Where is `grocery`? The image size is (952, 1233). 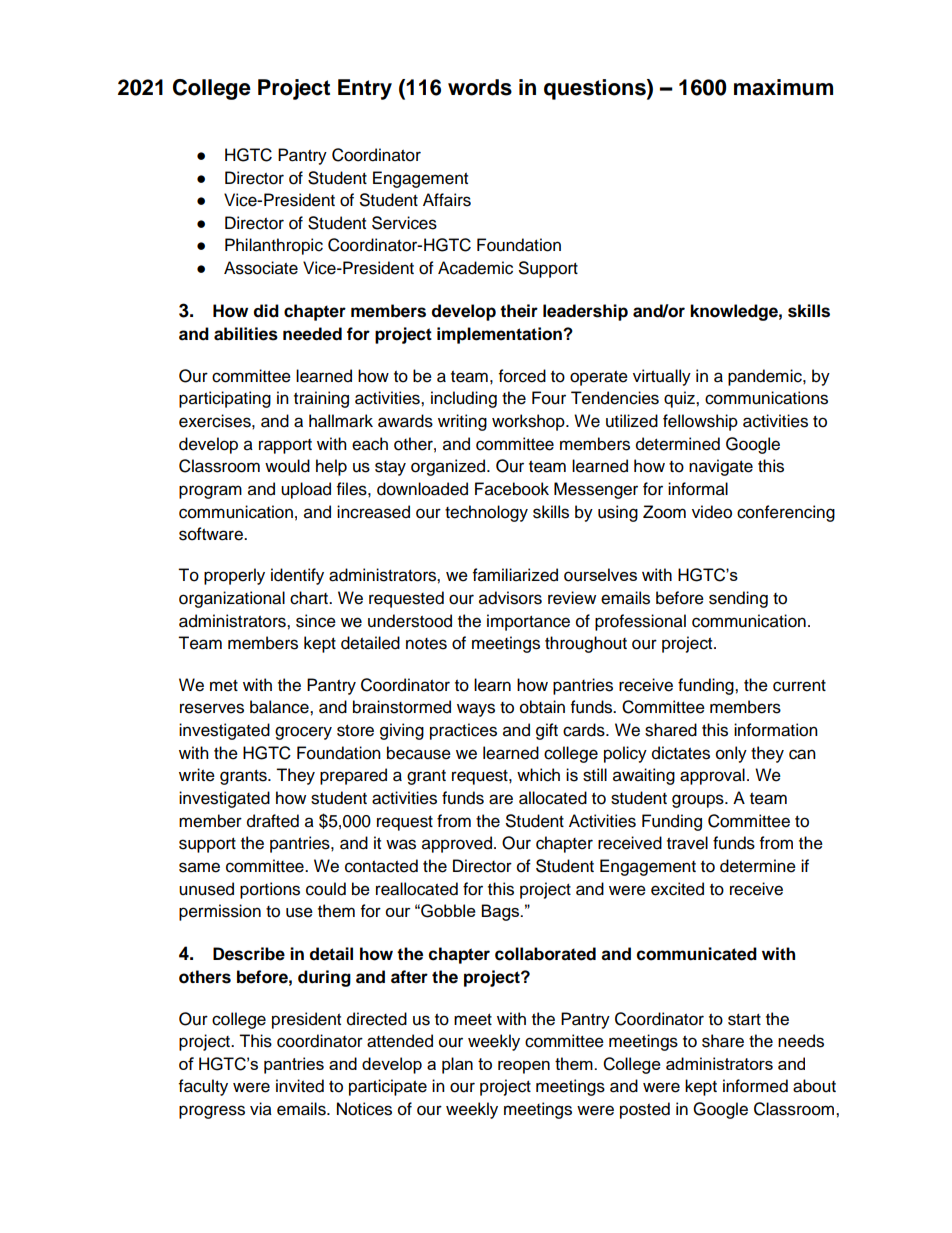
grocery is located at coordinates (303, 733).
